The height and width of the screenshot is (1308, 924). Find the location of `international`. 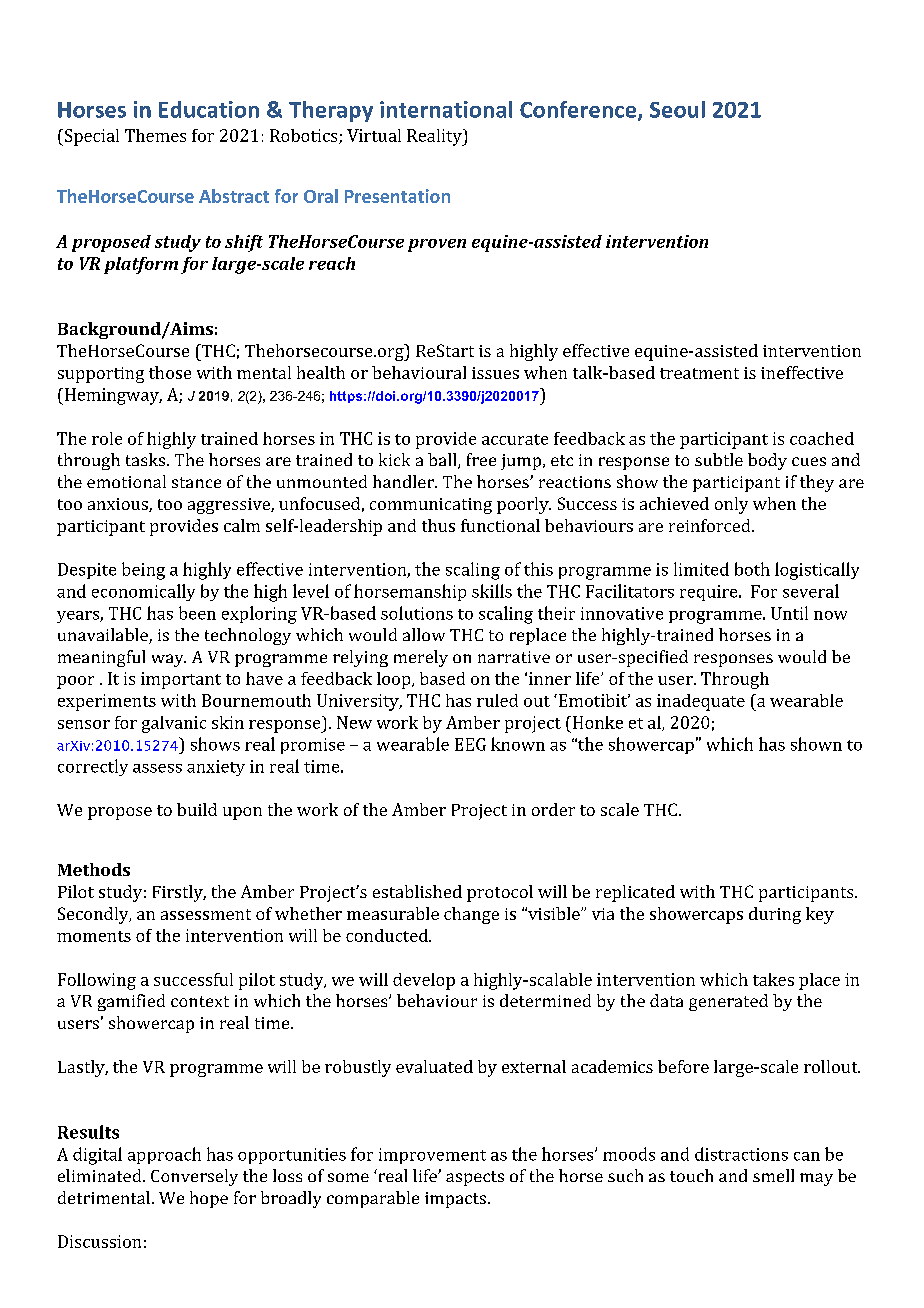

international is located at coordinates (446, 109).
